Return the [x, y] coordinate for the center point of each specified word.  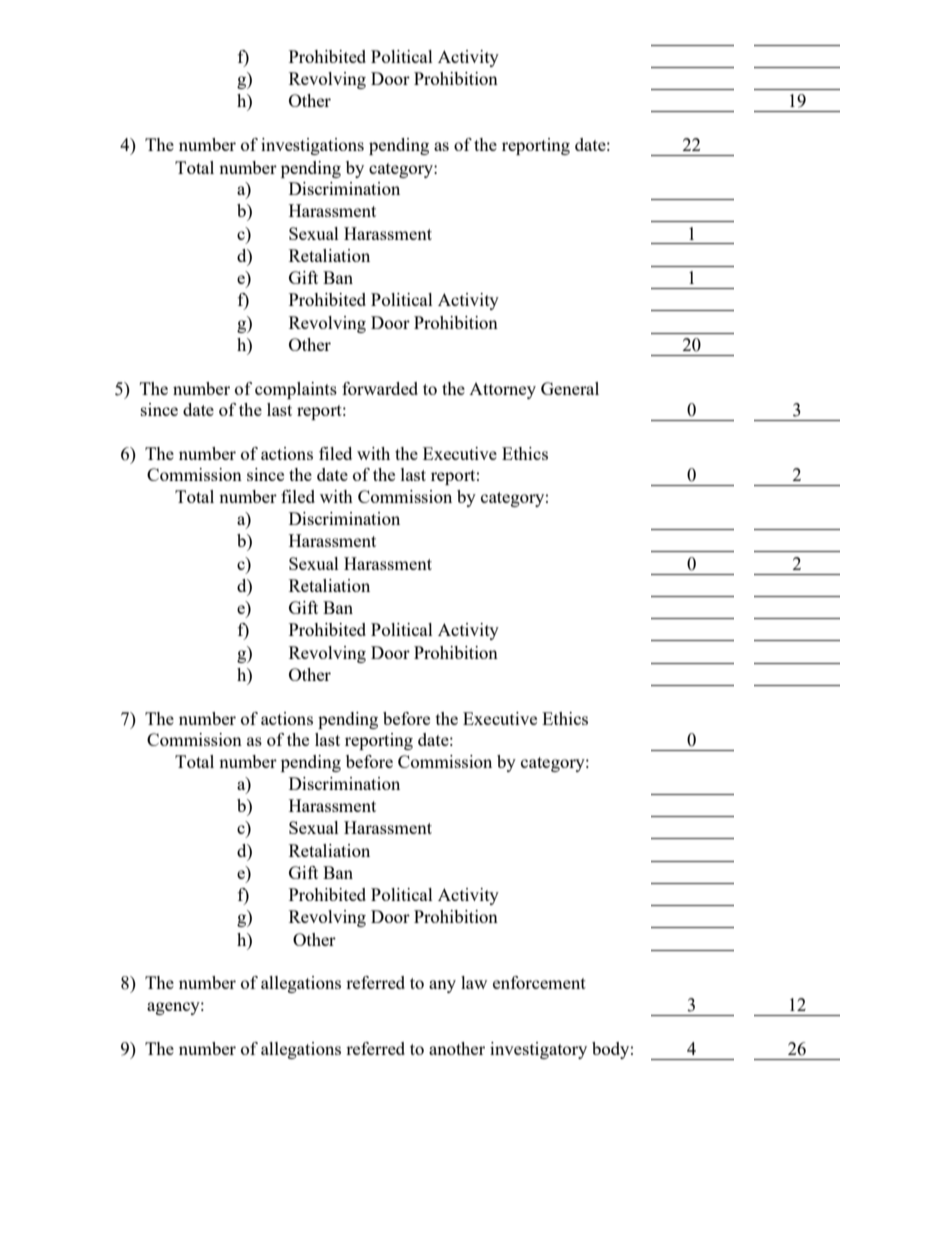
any [442, 986]
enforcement [539, 982]
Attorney [502, 391]
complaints [296, 390]
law [474, 982]
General [570, 388]
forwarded [380, 388]
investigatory [538, 1050]
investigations [312, 146]
